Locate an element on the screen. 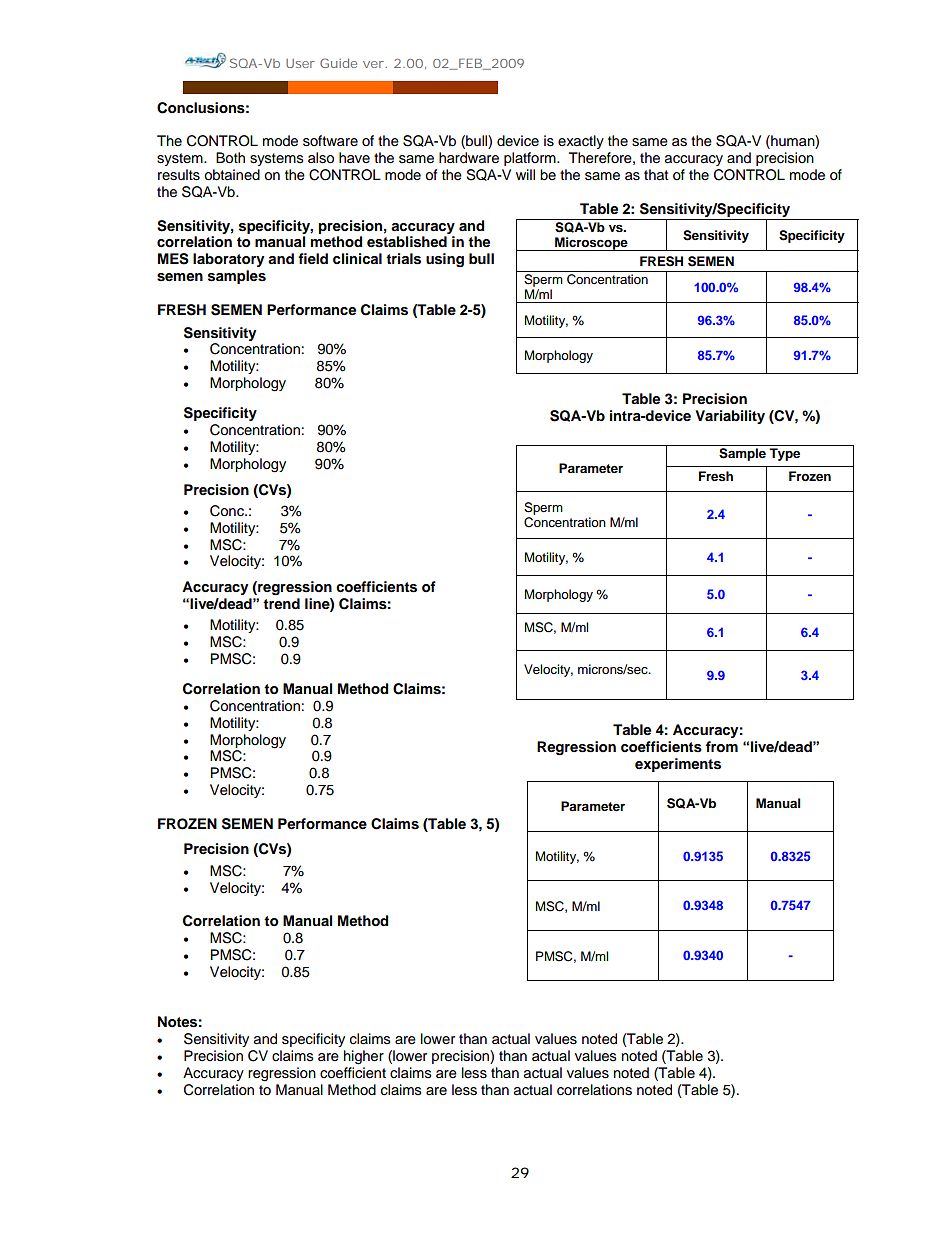 This screenshot has height=1233, width=952. trend is located at coordinates (281, 603).
